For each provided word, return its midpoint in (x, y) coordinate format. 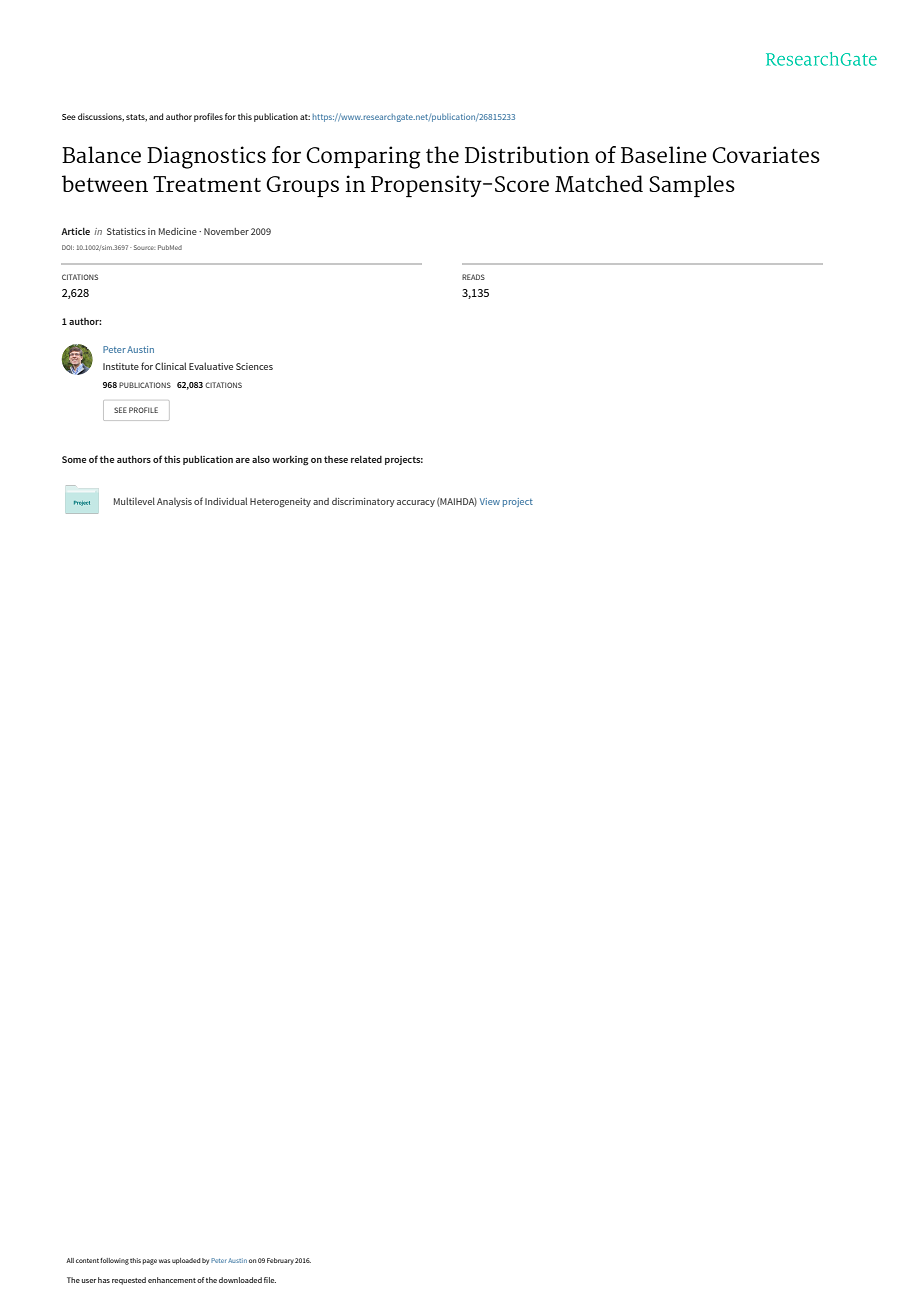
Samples (692, 186)
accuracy (416, 503)
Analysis (174, 502)
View (490, 501)
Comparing (363, 157)
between (105, 183)
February (280, 1261)
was (164, 1261)
